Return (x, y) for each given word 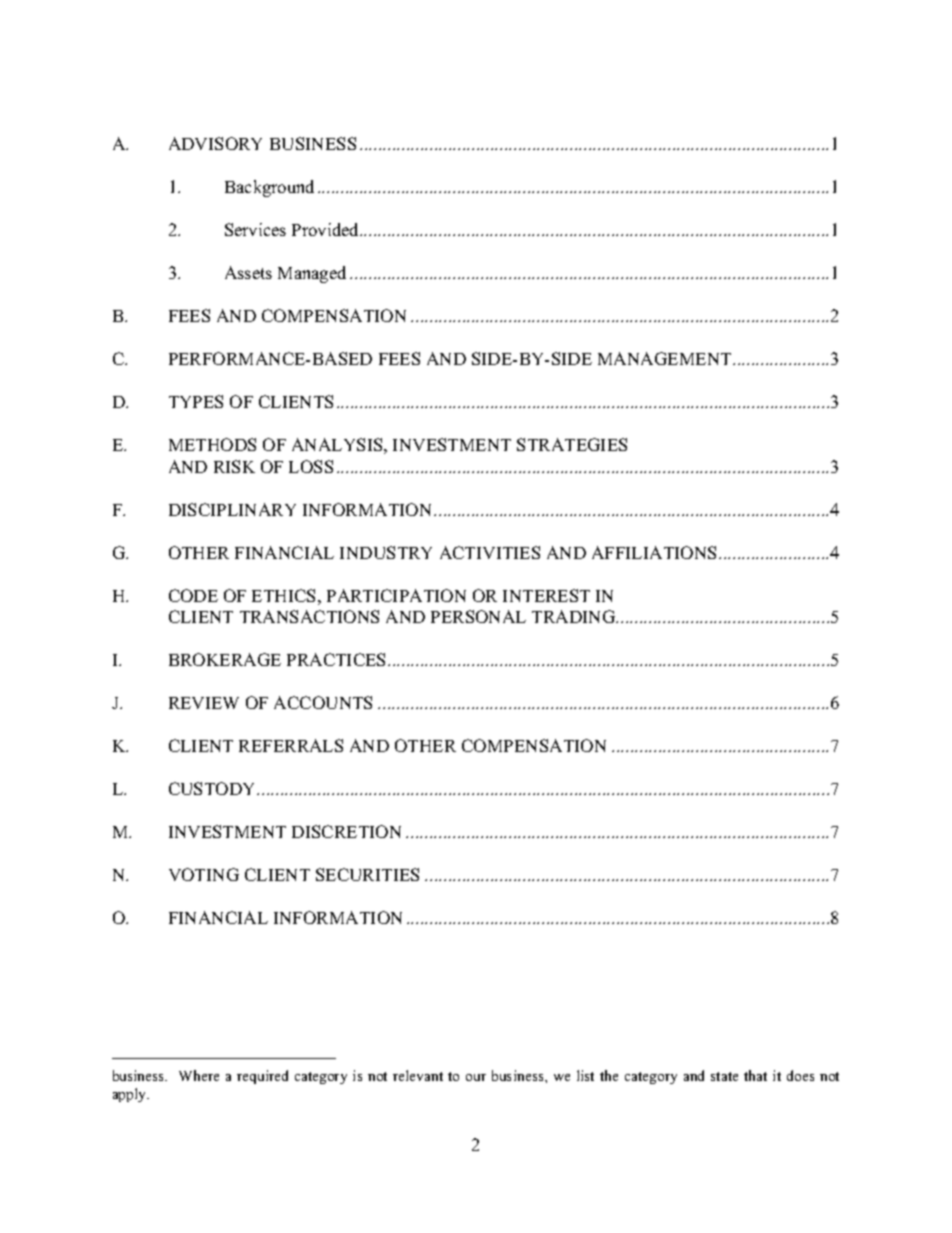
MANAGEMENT (664, 358)
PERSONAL (478, 616)
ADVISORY (215, 143)
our (476, 1077)
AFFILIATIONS (654, 552)
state (724, 1076)
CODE (193, 595)
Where (199, 1075)
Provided (325, 229)
